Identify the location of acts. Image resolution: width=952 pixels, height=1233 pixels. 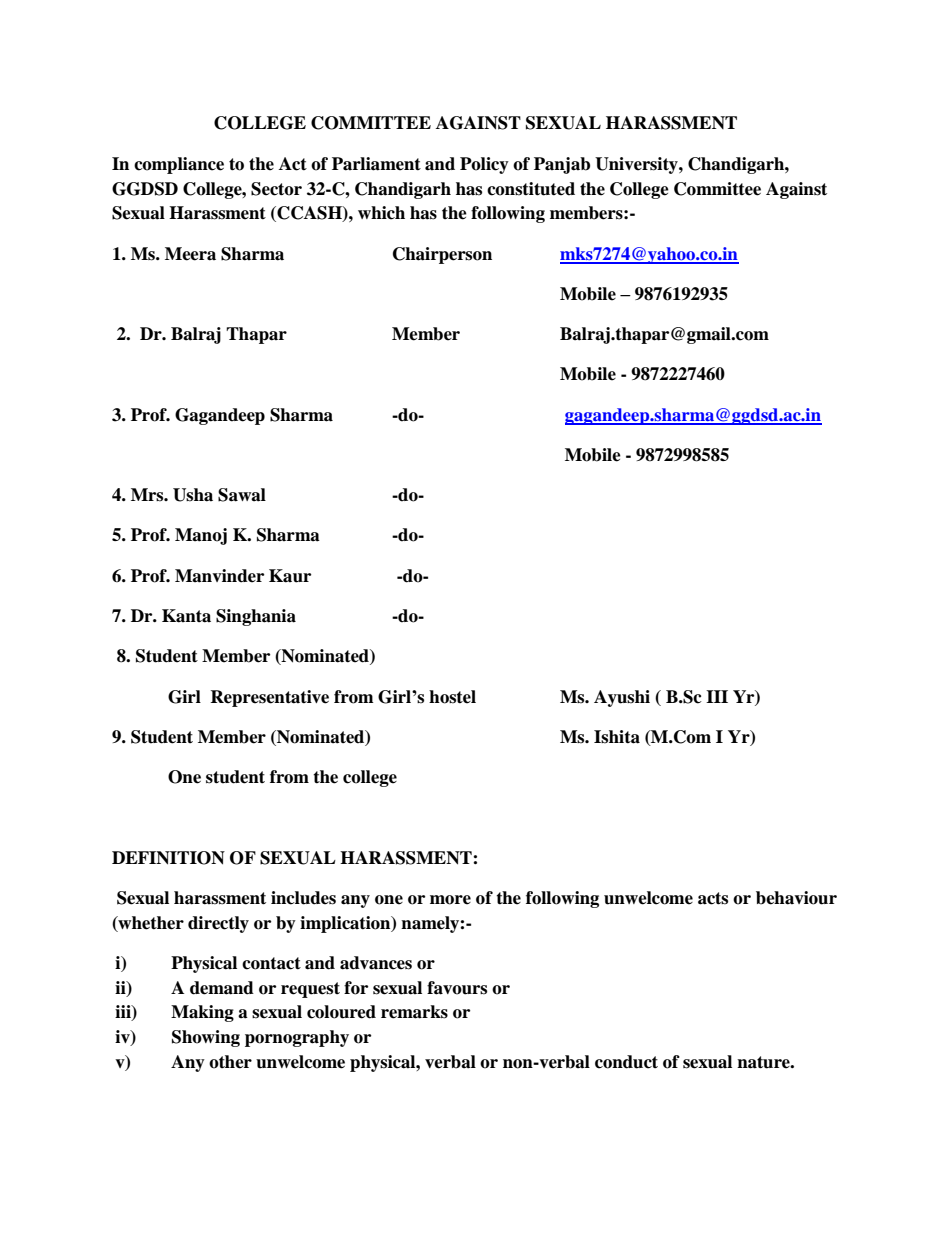
(713, 898).
